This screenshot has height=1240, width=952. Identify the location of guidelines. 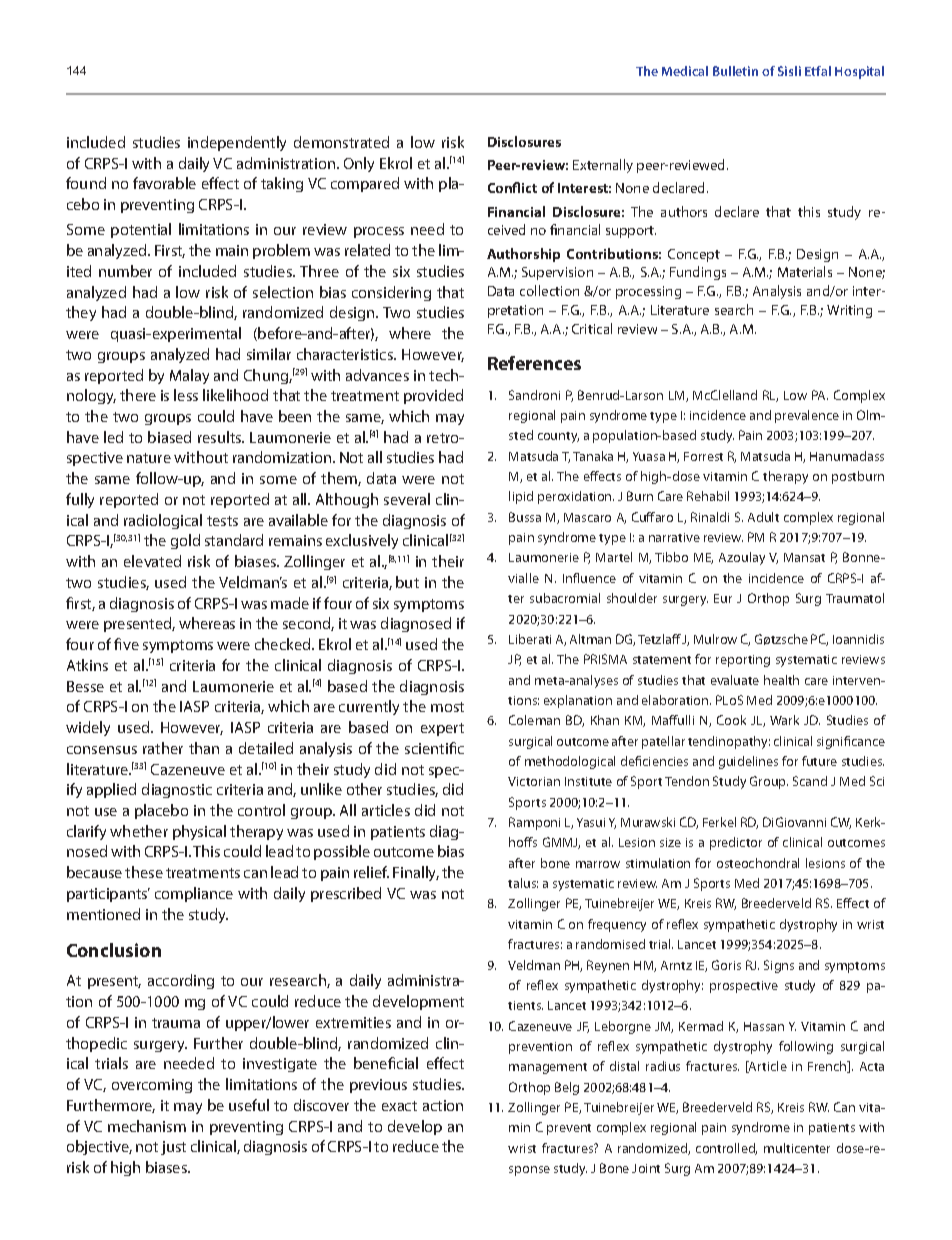
(748, 762).
